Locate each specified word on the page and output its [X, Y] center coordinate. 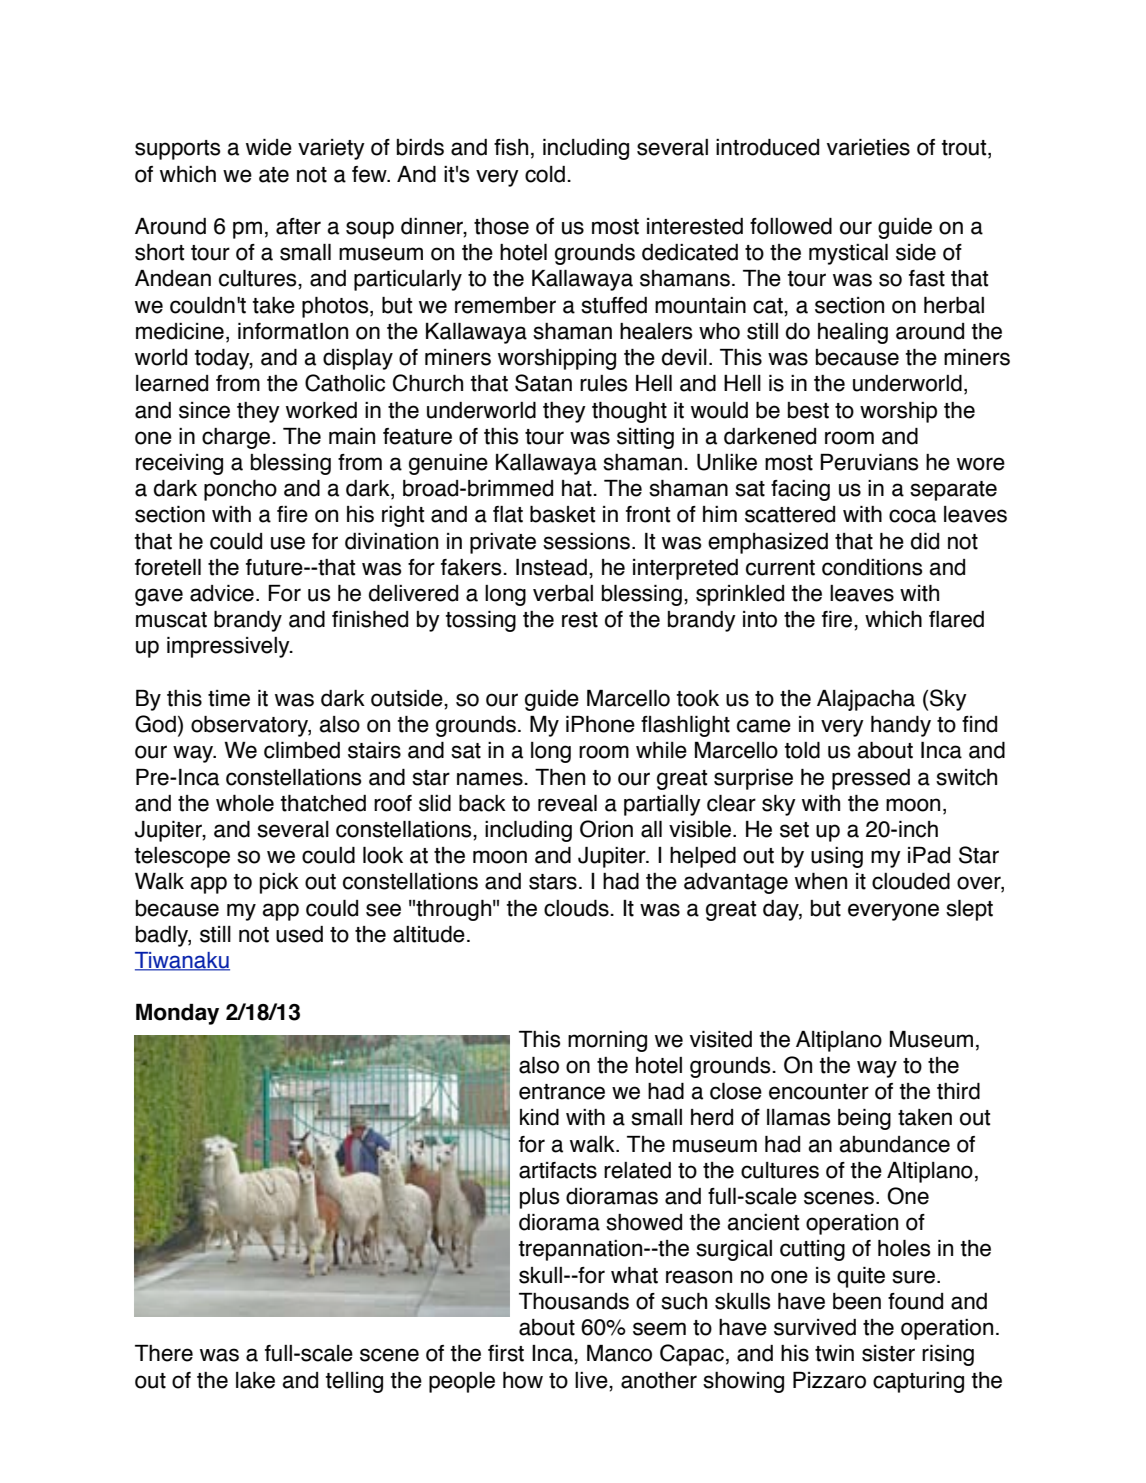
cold [545, 174]
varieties [868, 147]
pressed [871, 779]
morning [607, 1041]
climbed [302, 750]
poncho [240, 490]
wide [269, 147]
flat [508, 514]
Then [560, 777]
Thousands [574, 1301]
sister [888, 1353]
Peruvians [869, 462]
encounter [819, 1092]
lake [255, 1380]
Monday [177, 1014]
